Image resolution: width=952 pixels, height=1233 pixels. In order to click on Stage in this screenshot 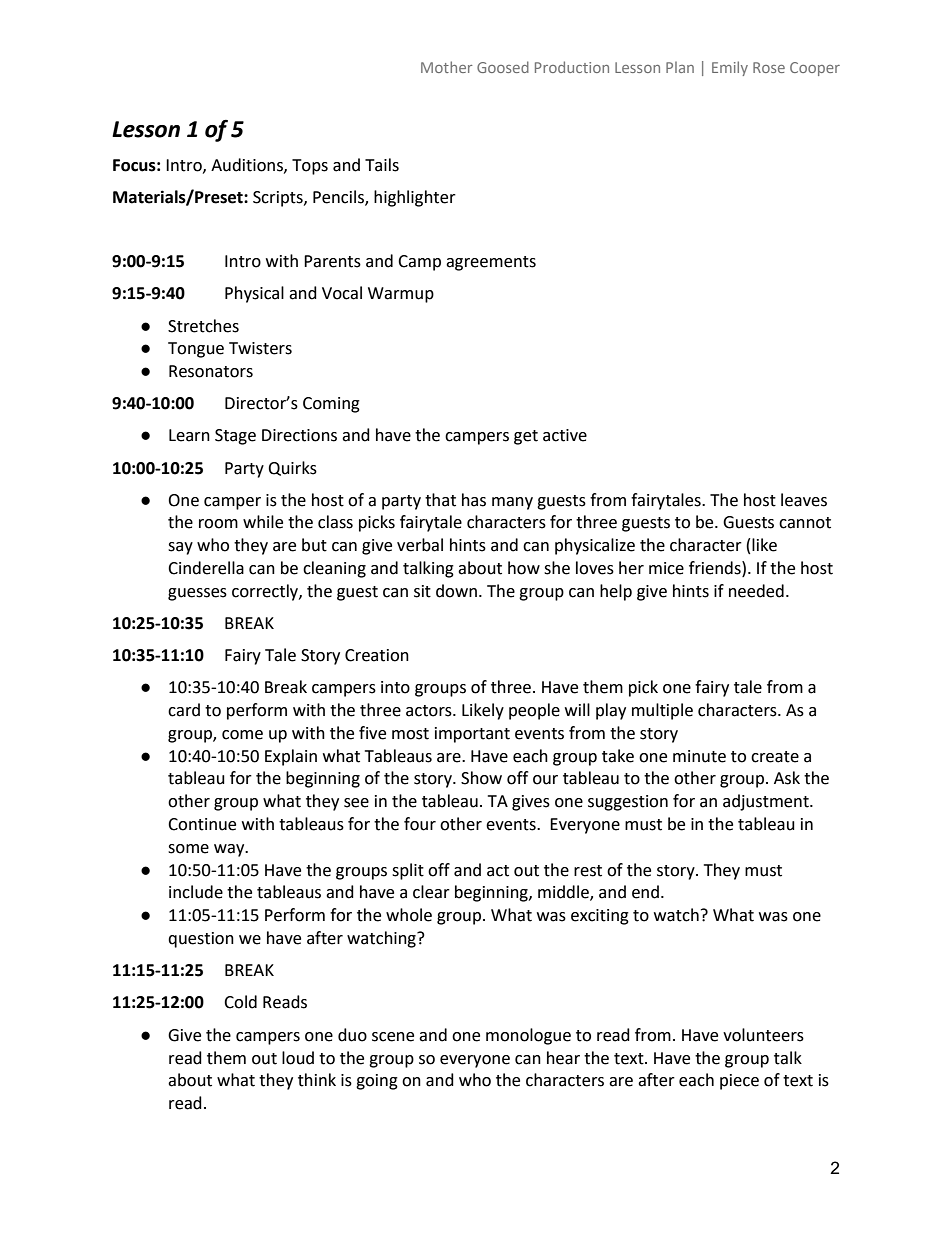, I will do `click(235, 437)`.
